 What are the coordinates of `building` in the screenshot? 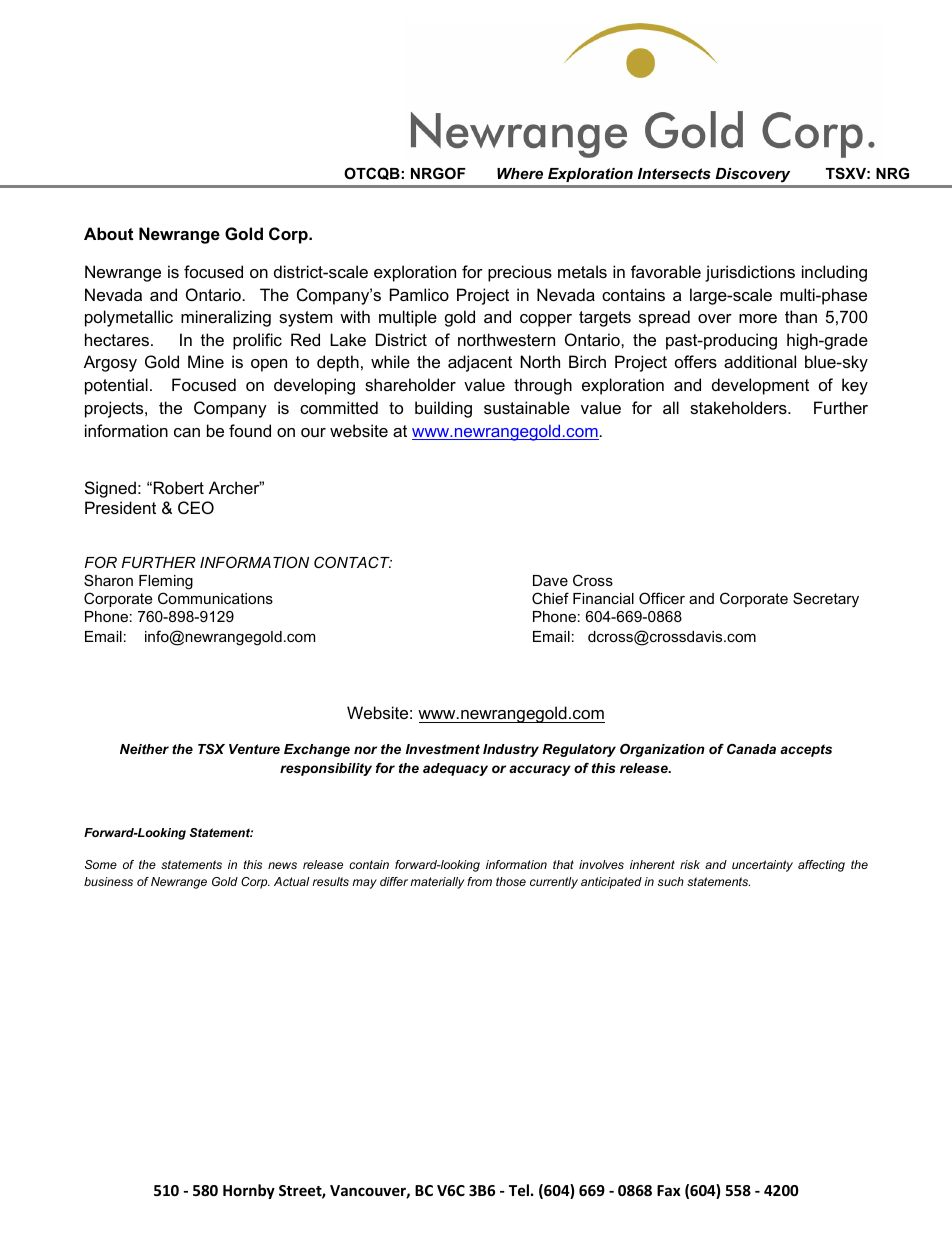 It's located at (443, 409).
